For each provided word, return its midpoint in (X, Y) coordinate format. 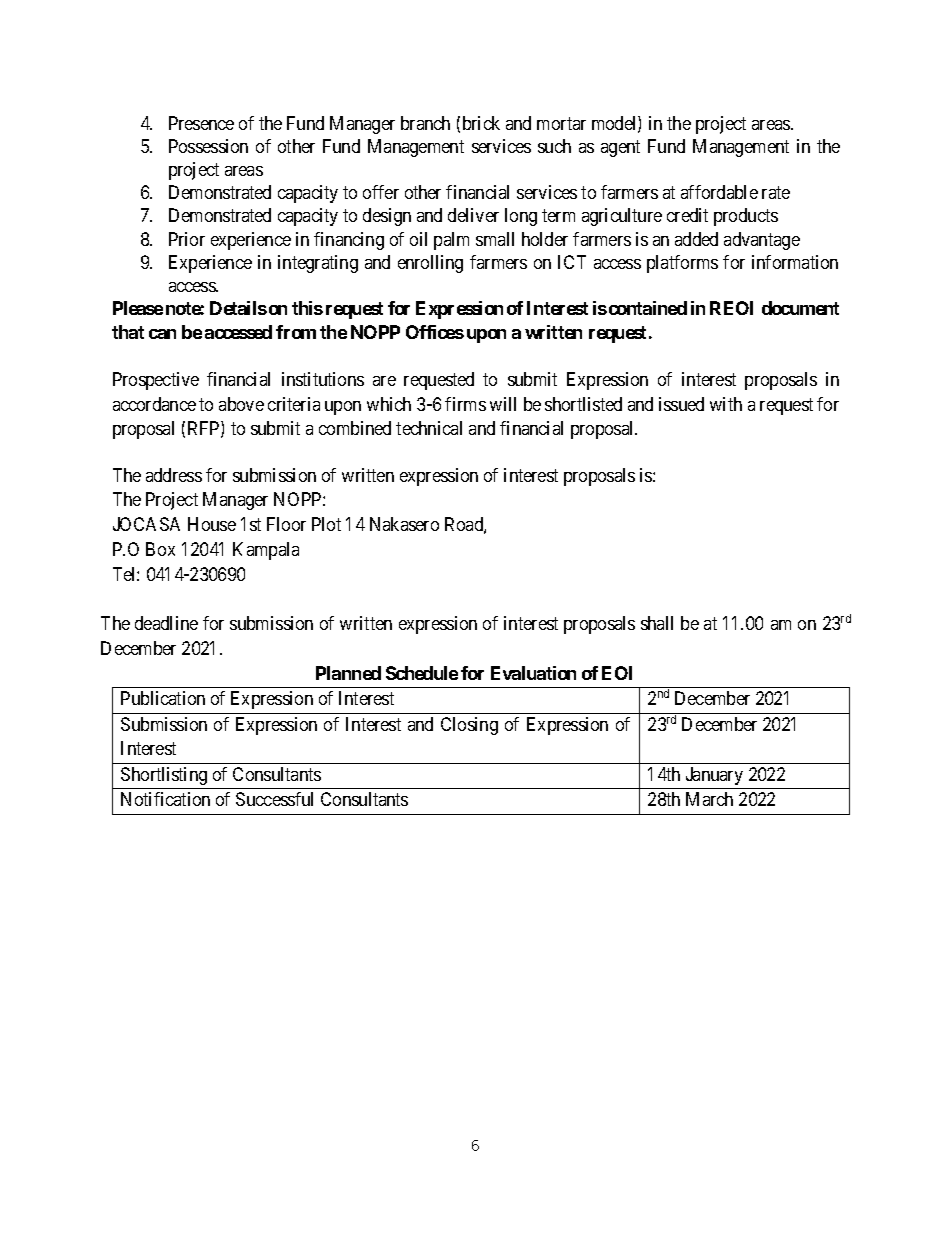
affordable (719, 192)
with (726, 404)
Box (160, 549)
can (162, 334)
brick (481, 123)
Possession (208, 146)
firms (465, 404)
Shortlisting (164, 776)
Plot (326, 524)
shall (657, 623)
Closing (469, 726)
